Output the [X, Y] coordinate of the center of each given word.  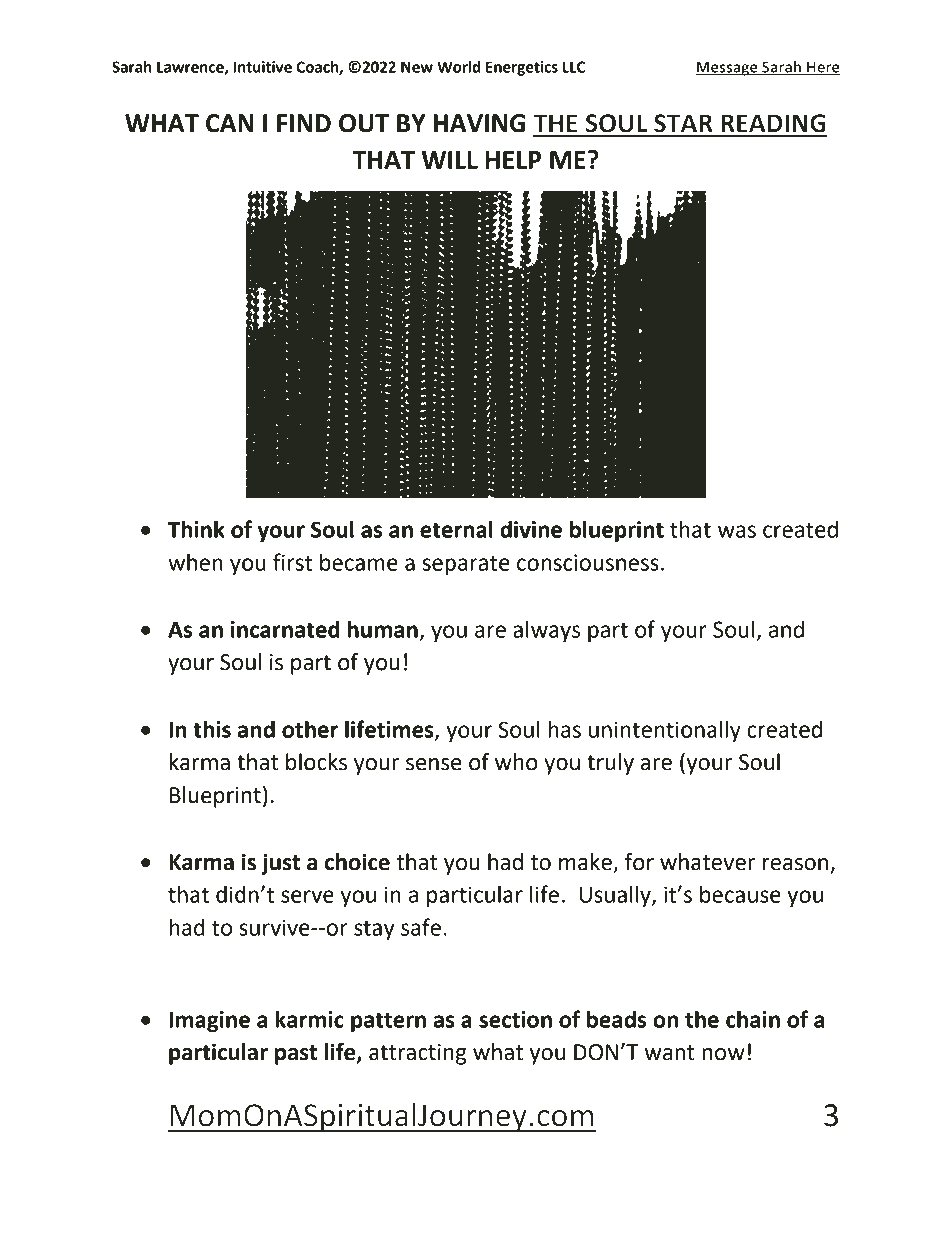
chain [753, 1019]
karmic [310, 1019]
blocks [316, 762]
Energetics [522, 68]
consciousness [588, 562]
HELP [513, 160]
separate [466, 565]
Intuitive [262, 67]
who [516, 762]
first [292, 562]
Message [727, 69]
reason [795, 864]
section [515, 1019]
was [737, 531]
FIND [304, 123]
